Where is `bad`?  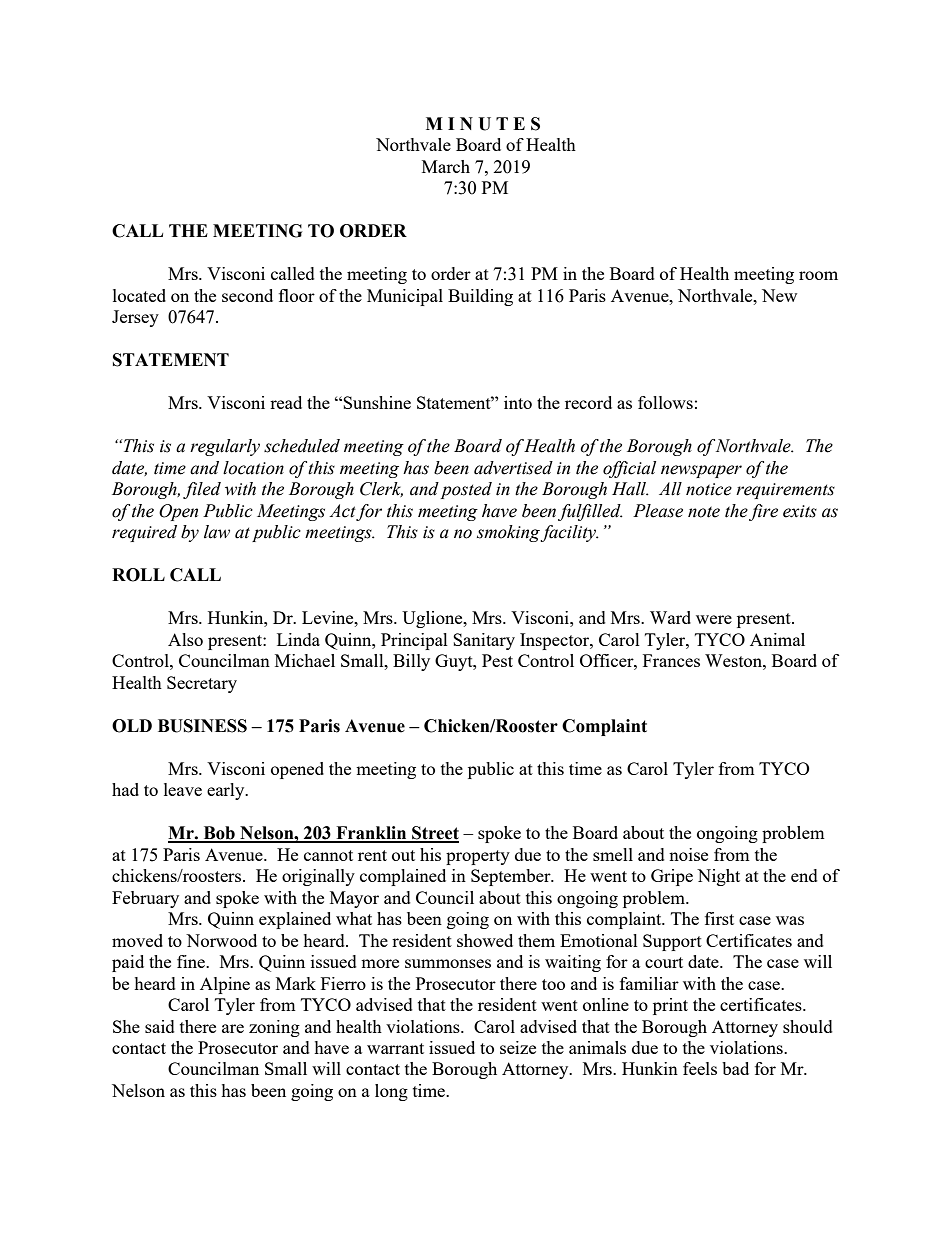
bad is located at coordinates (735, 1068).
